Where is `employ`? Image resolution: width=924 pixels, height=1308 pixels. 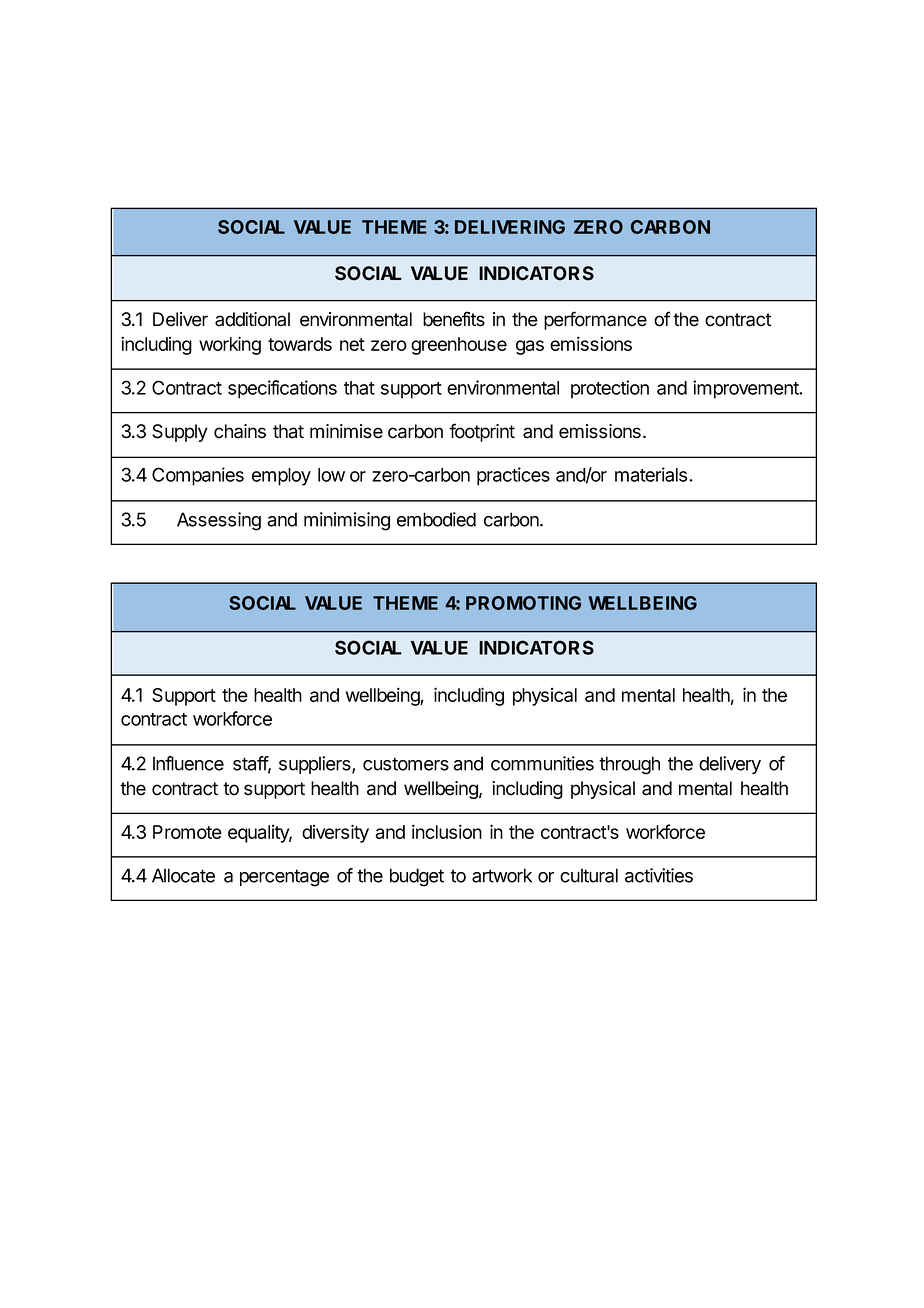 employ is located at coordinates (281, 477).
